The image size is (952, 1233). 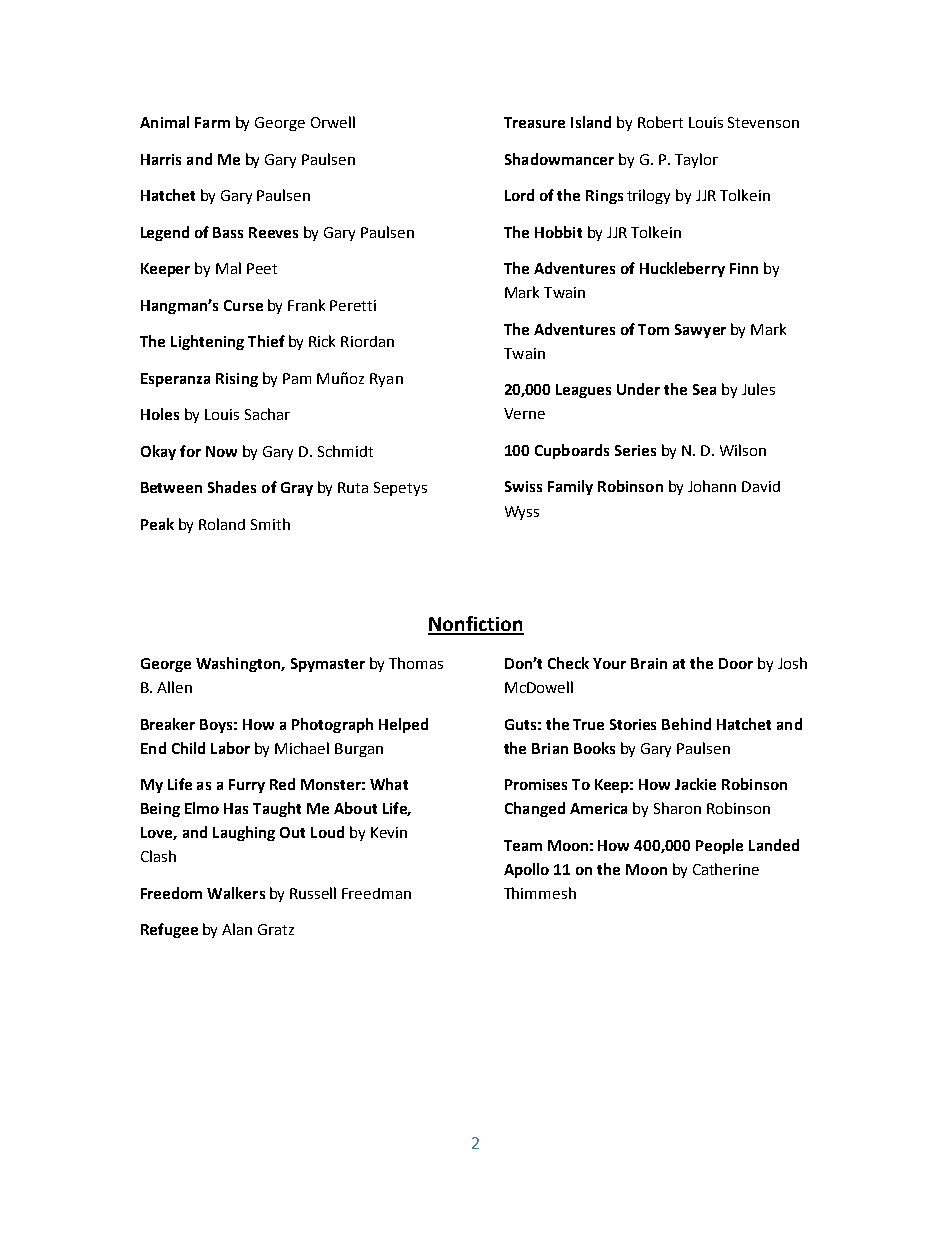 What do you see at coordinates (207, 342) in the screenshot?
I see `Lightening` at bounding box center [207, 342].
